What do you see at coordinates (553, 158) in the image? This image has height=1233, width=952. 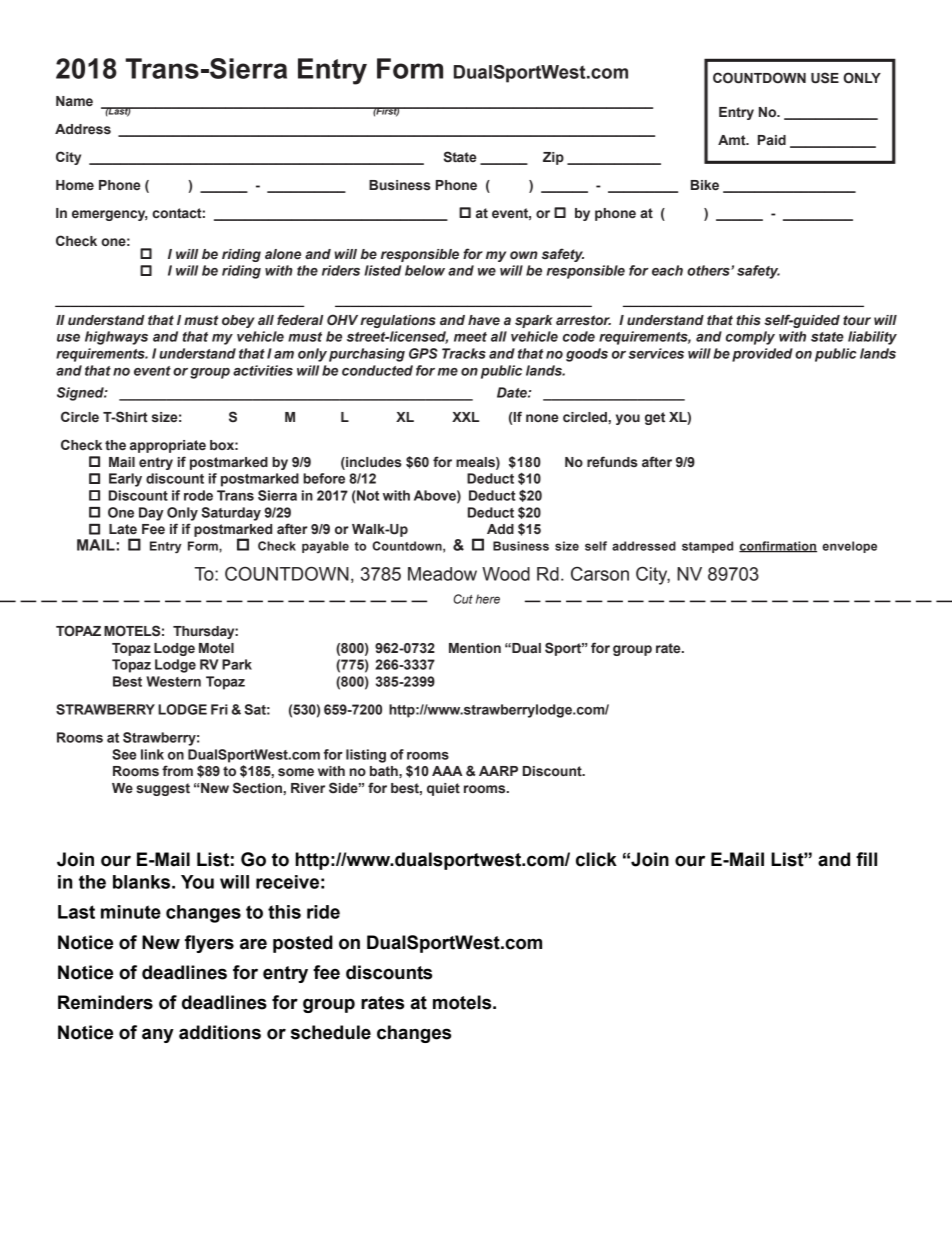 I see `Zip` at bounding box center [553, 158].
